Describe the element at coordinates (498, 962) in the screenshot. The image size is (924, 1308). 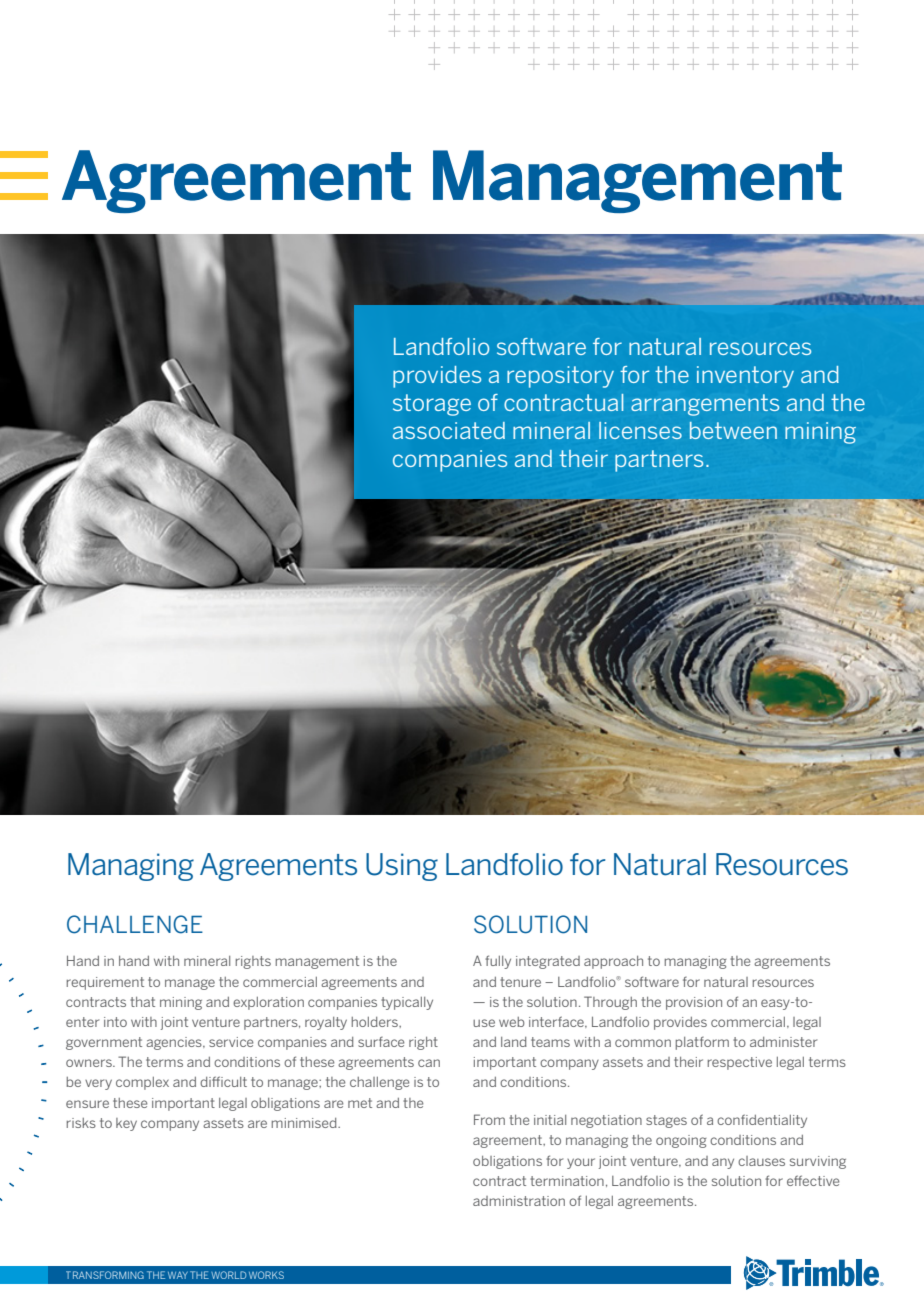
I see `fully` at that location.
